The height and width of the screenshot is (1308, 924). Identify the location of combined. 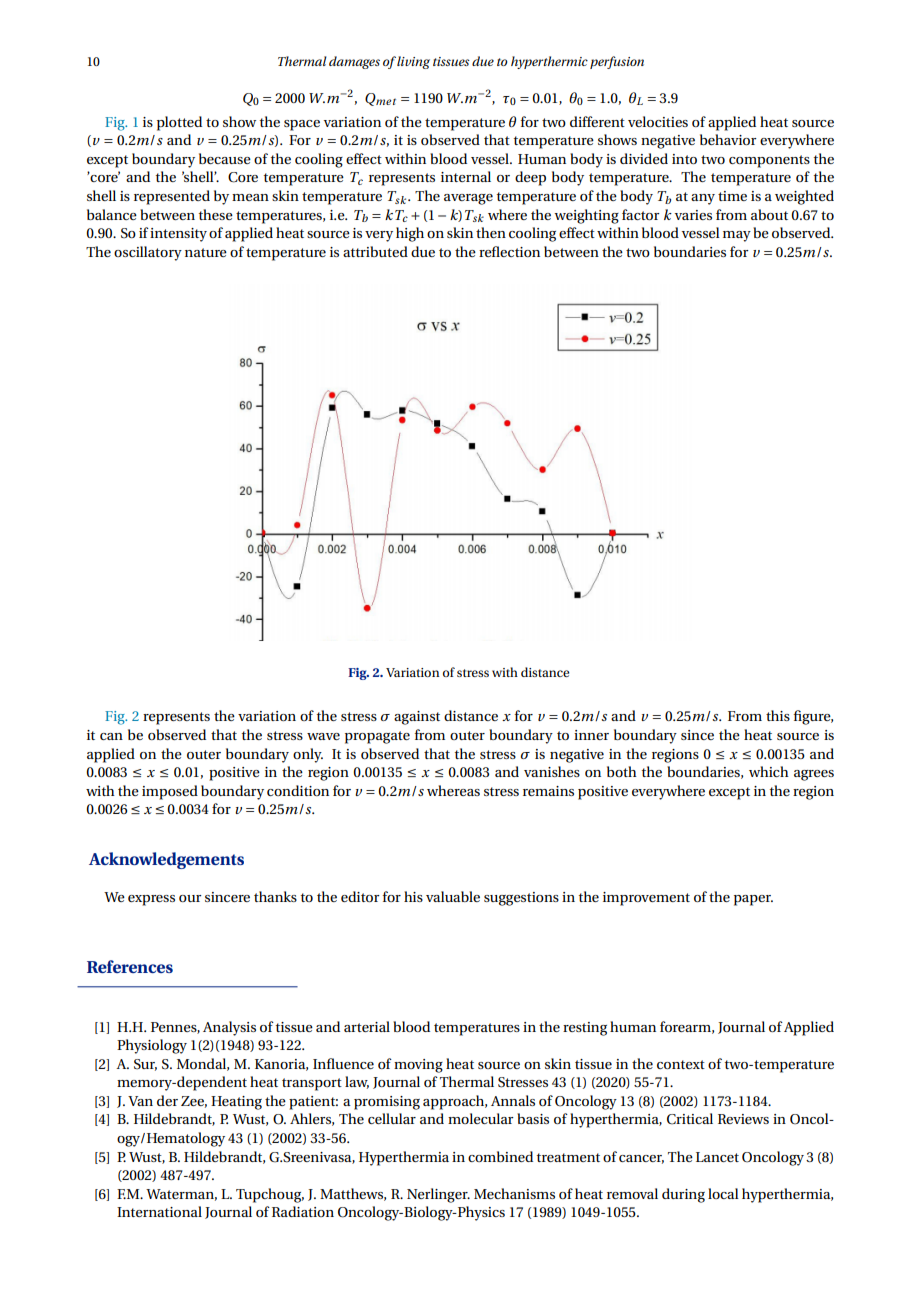
(500, 1156).
